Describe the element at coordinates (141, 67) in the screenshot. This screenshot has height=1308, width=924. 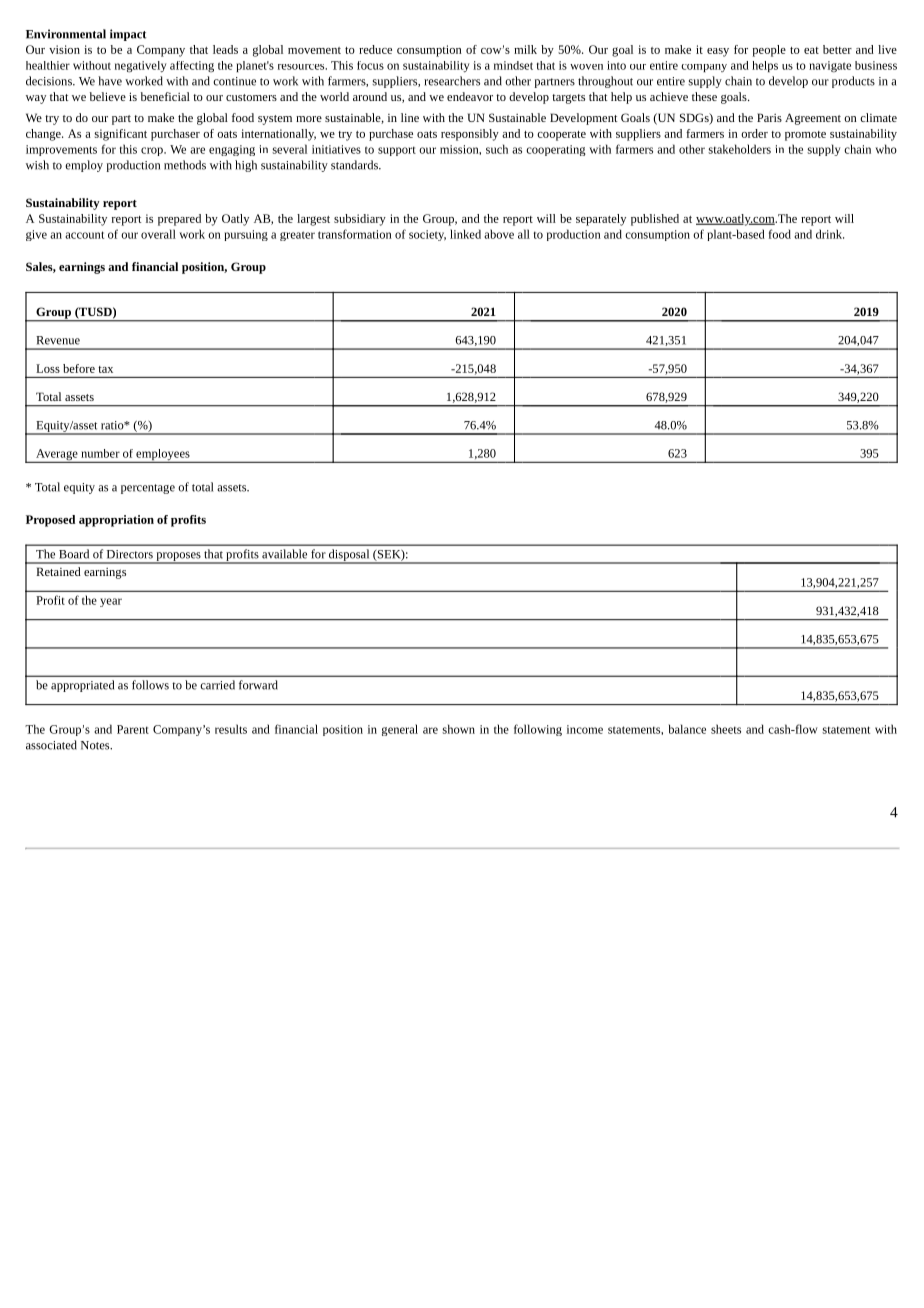
I see `negatively` at that location.
